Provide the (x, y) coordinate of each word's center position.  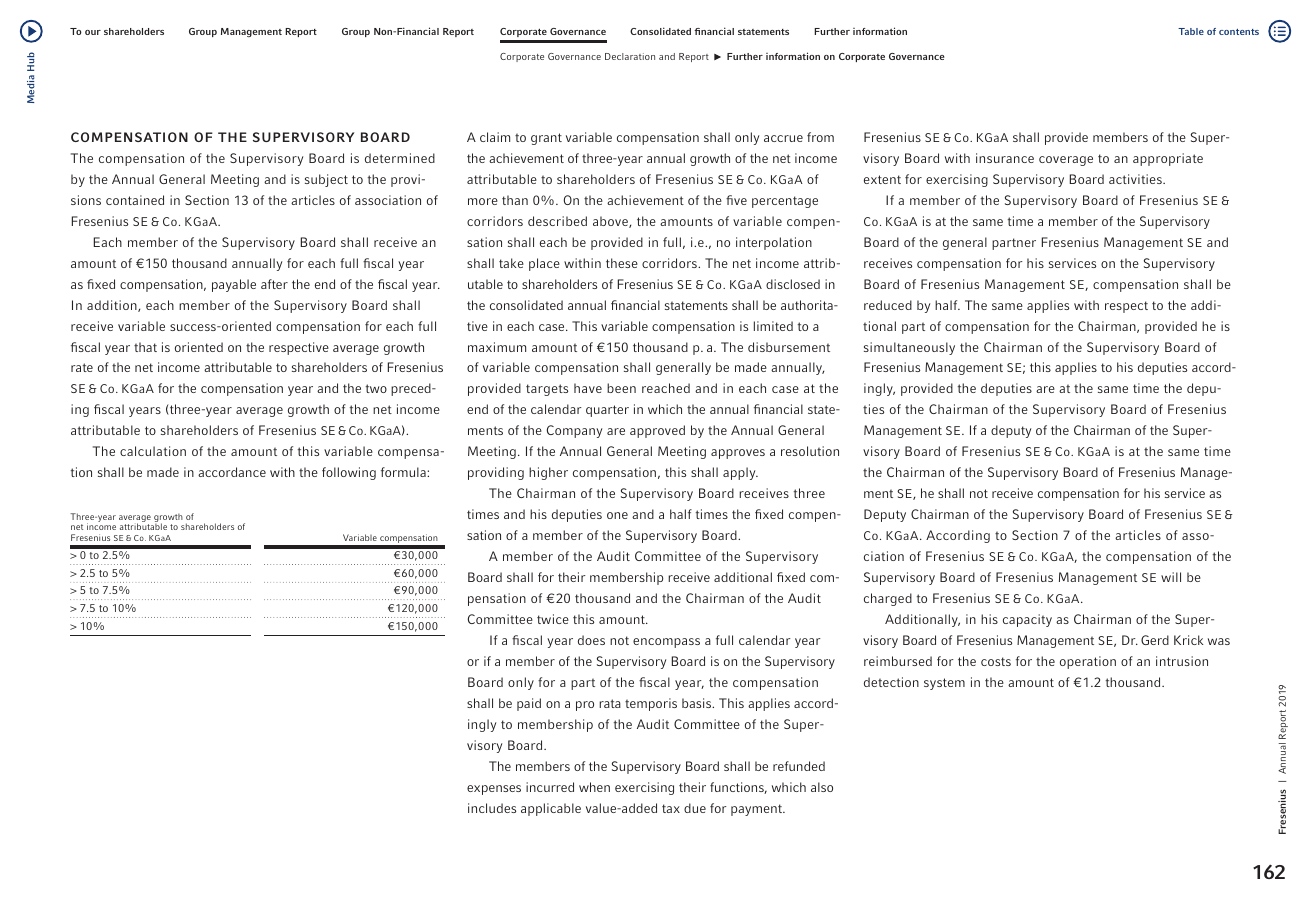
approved (657, 431)
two (376, 388)
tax (671, 808)
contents (1239, 32)
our (93, 32)
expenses (494, 790)
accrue (783, 138)
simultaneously (909, 348)
